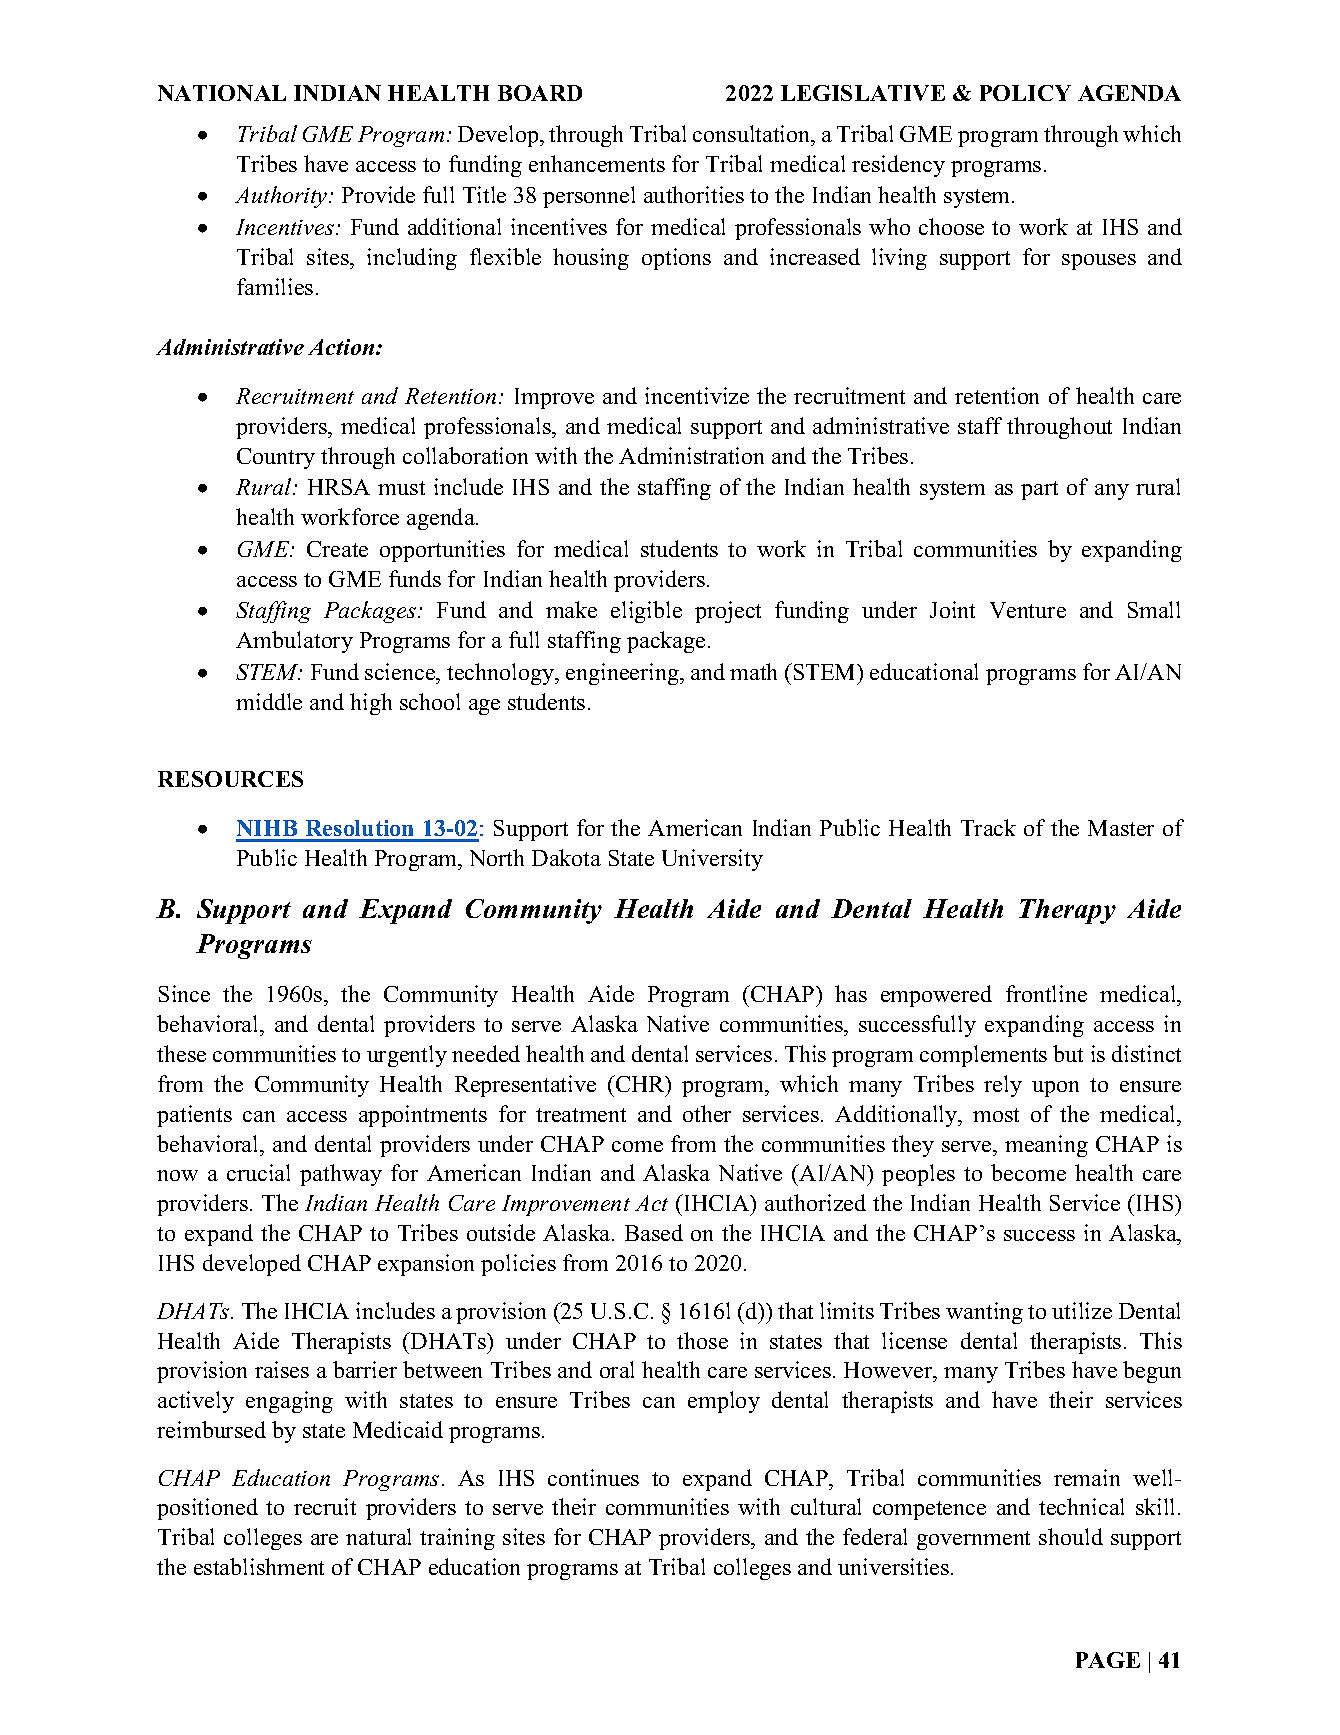  What do you see at coordinates (259, 1566) in the screenshot?
I see `establishment` at bounding box center [259, 1566].
